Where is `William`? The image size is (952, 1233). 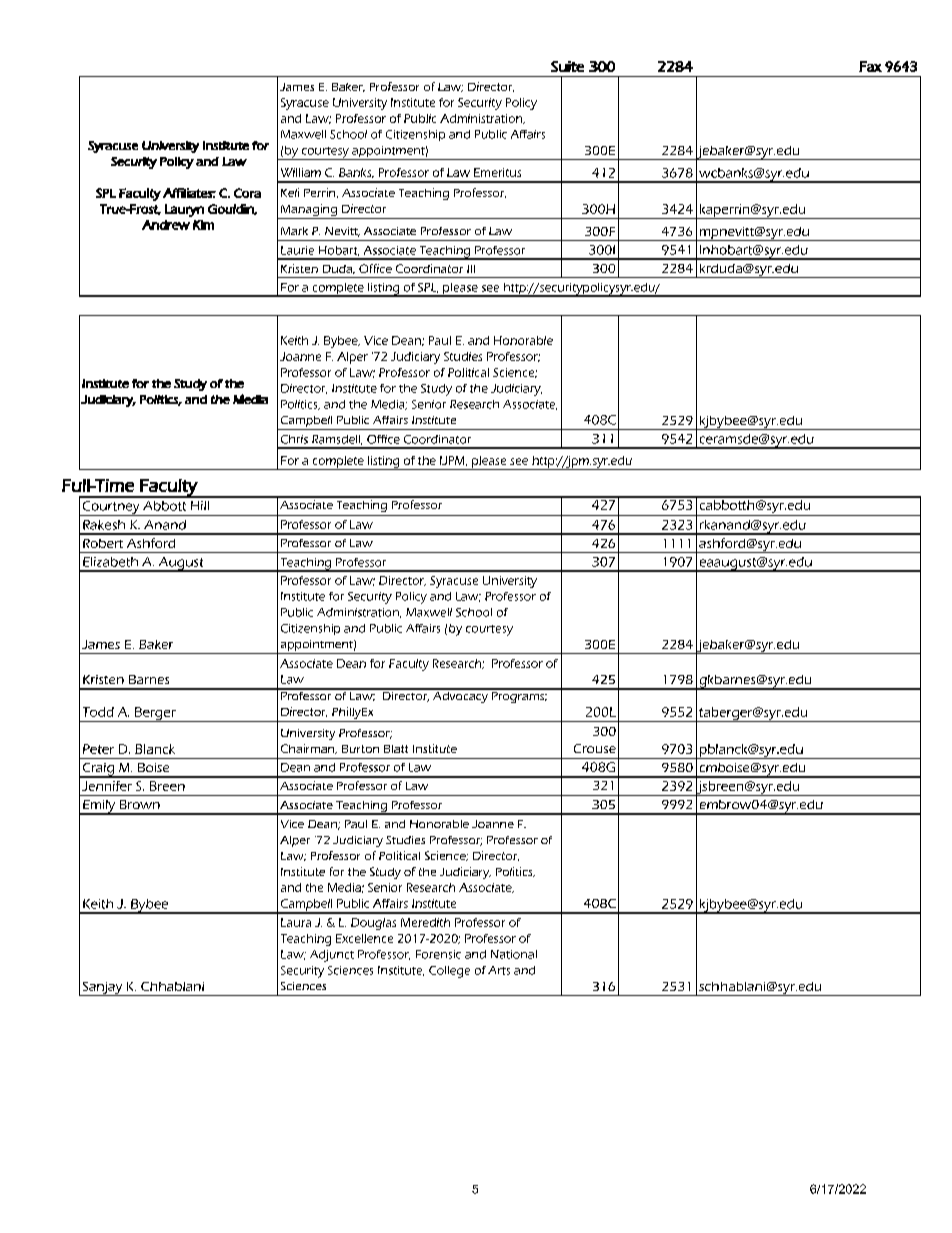
William is located at coordinates (301, 172).
